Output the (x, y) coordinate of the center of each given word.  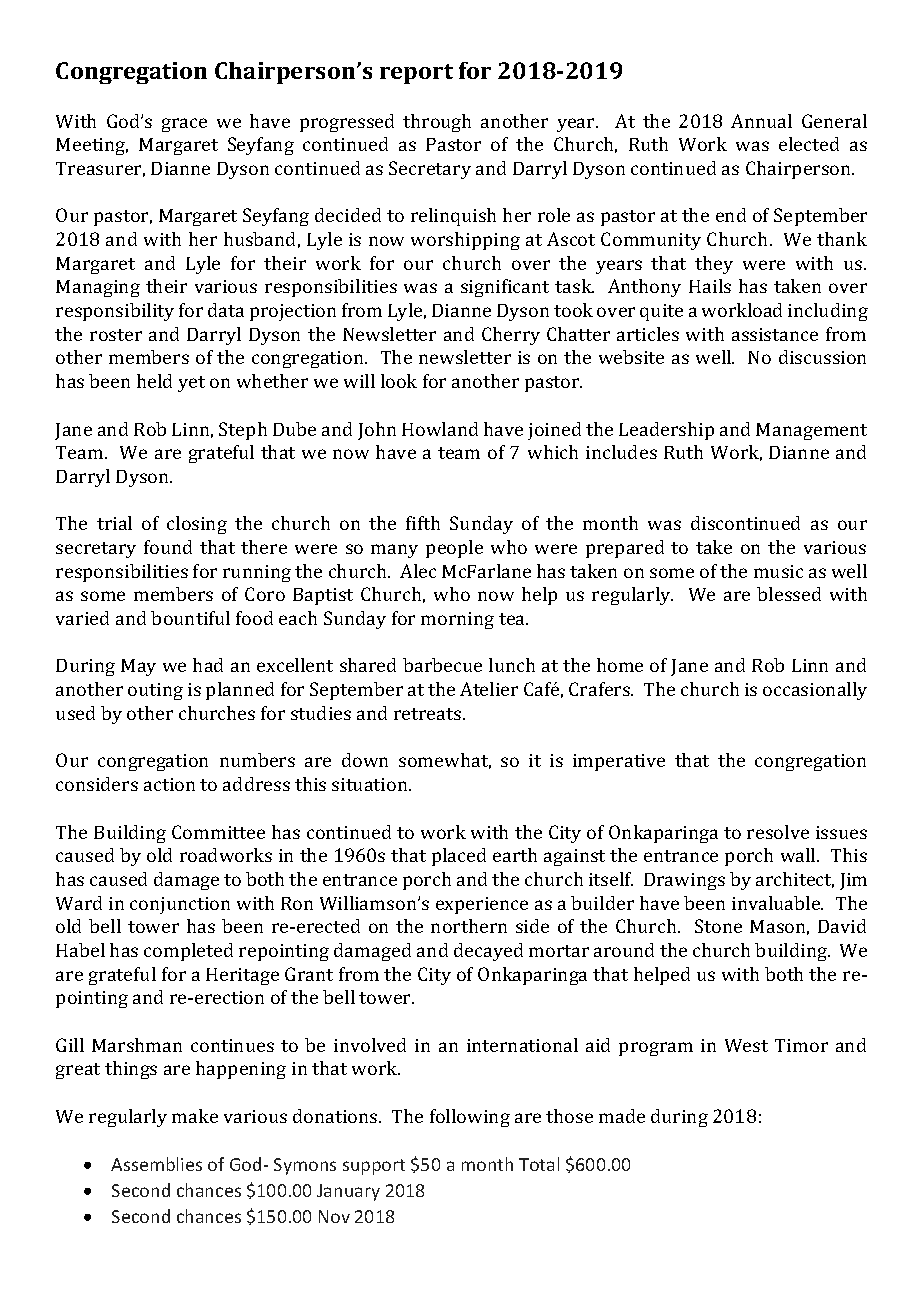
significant (505, 288)
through (437, 123)
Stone (718, 926)
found (168, 547)
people (454, 549)
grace (184, 125)
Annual (761, 121)
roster (116, 335)
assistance (775, 334)
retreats (429, 714)
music (778, 571)
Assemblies (156, 1164)
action (169, 784)
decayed (488, 952)
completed (188, 952)
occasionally (815, 691)
